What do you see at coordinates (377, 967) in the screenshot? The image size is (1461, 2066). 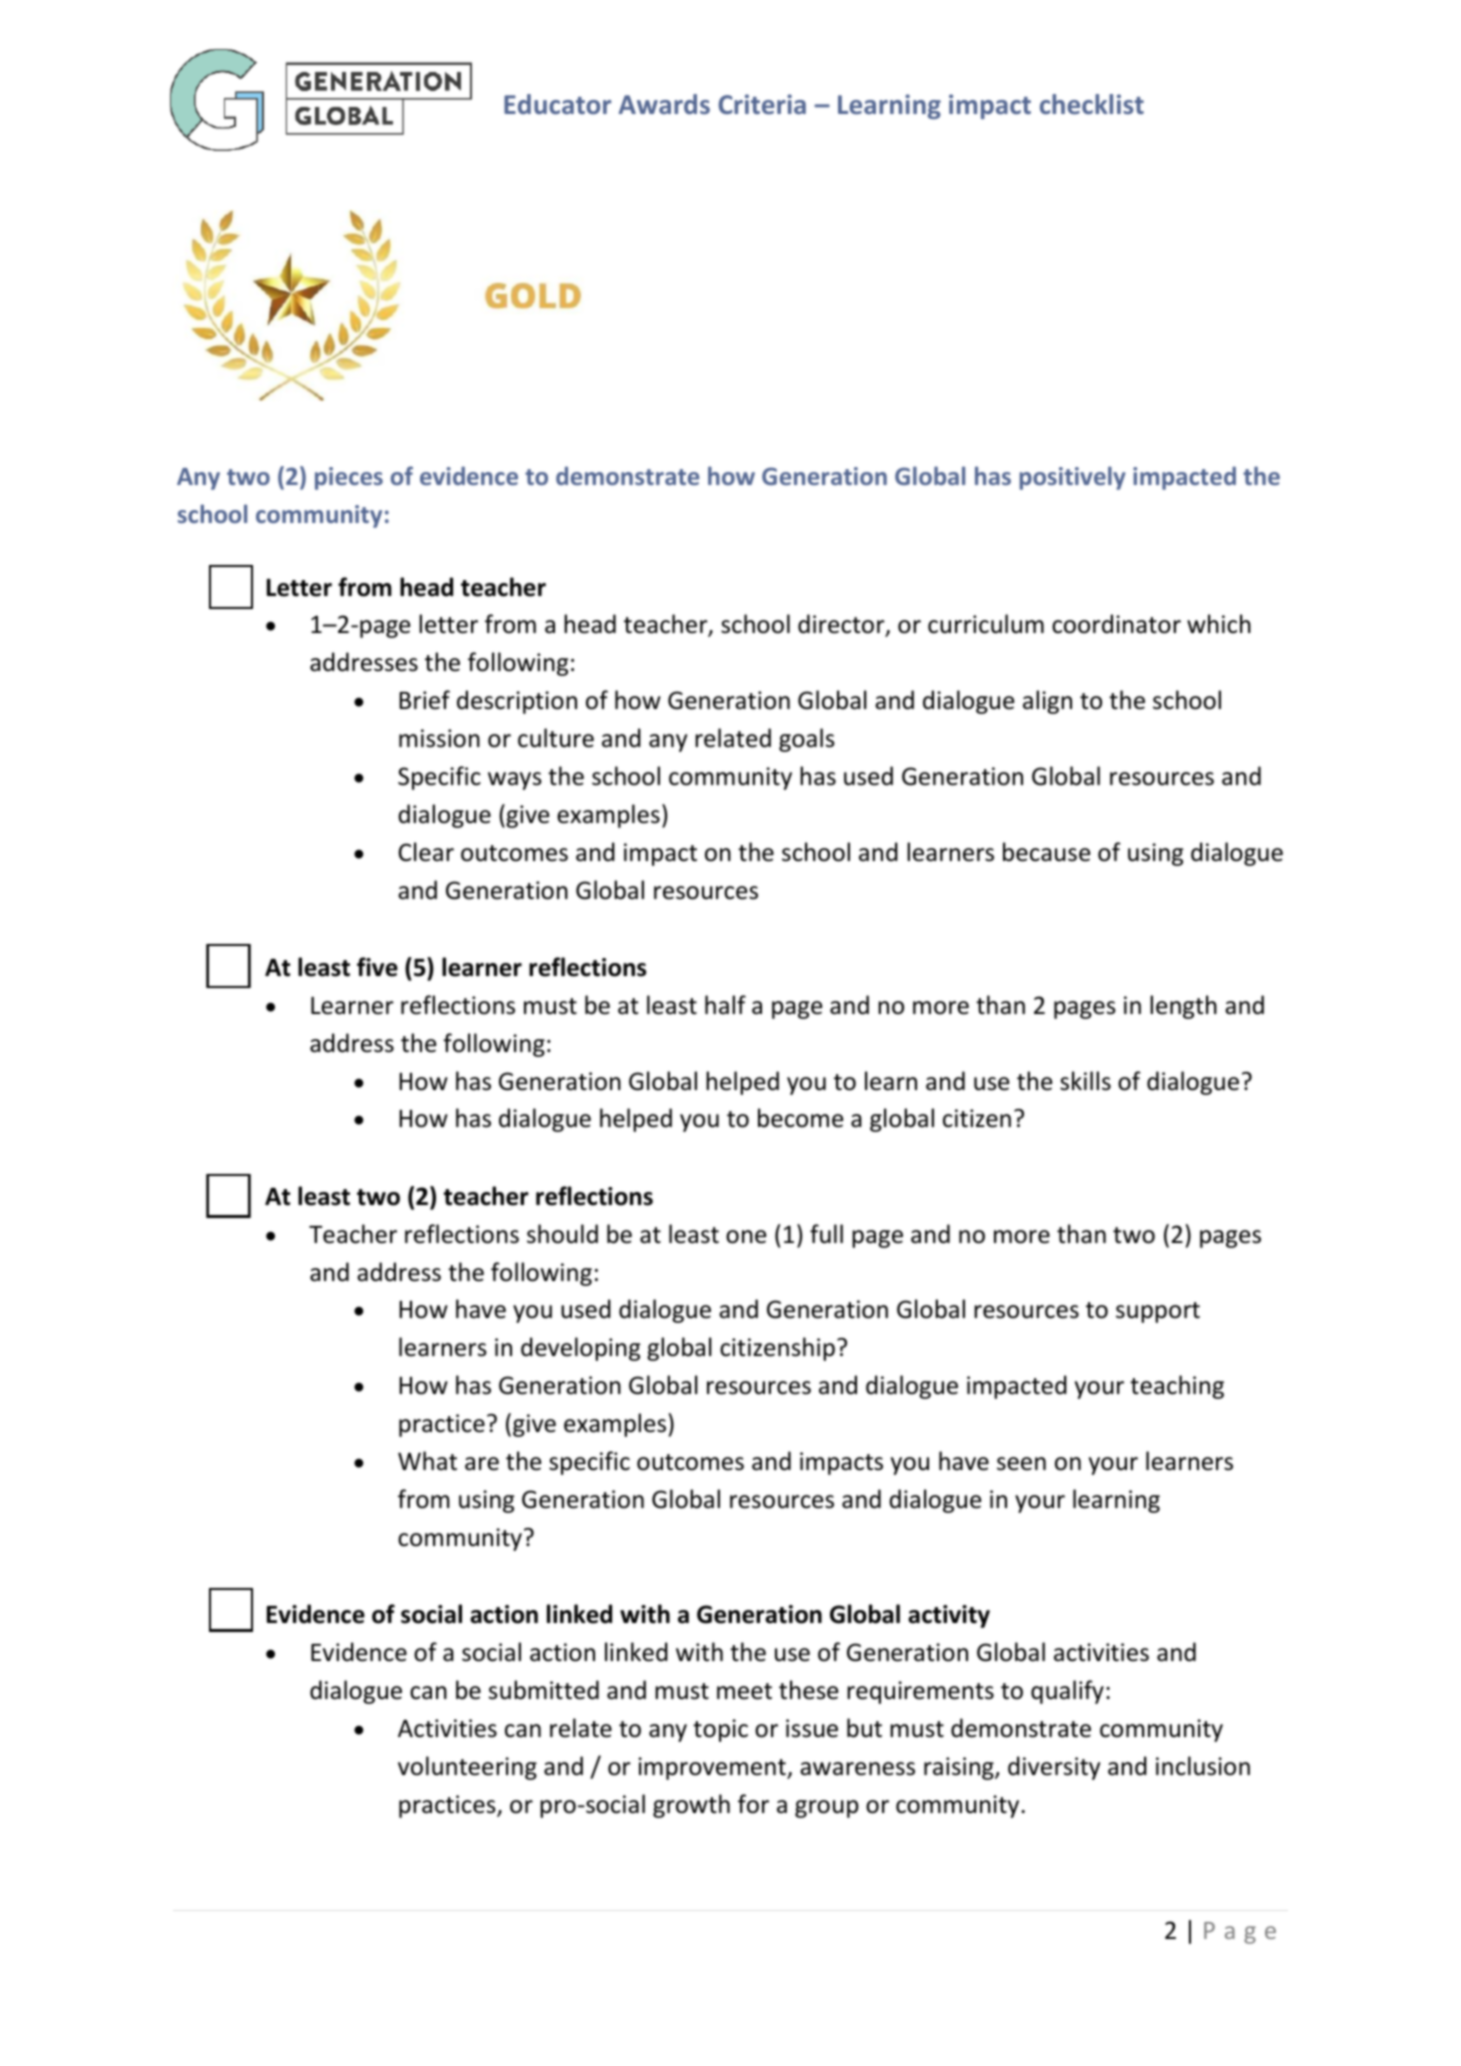 I see `five` at bounding box center [377, 967].
